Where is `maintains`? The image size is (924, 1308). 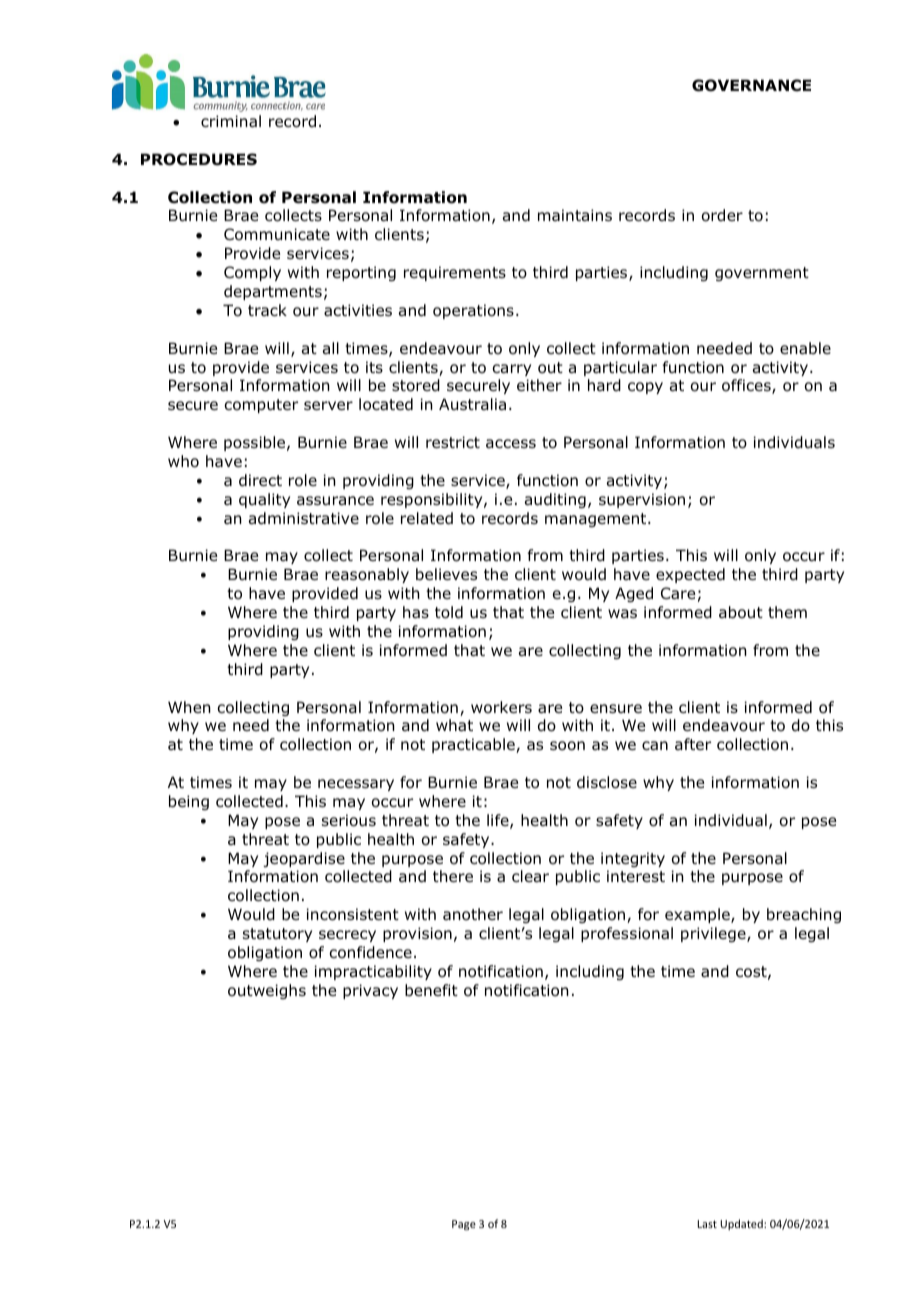
maintains is located at coordinates (575, 215).
